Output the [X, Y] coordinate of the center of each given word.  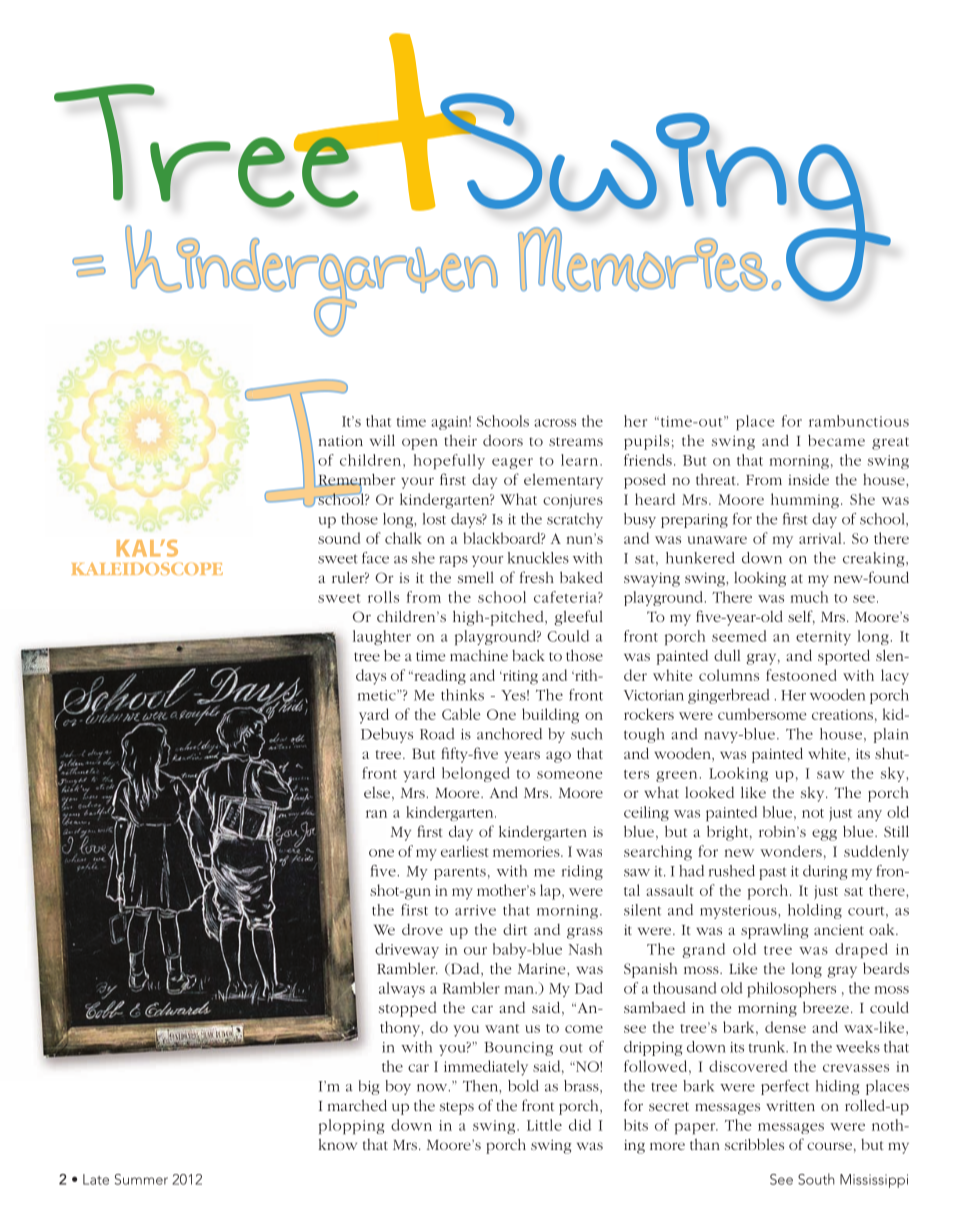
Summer [141, 1179]
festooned [801, 675]
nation [341, 440]
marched [357, 1105]
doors [503, 440]
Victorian [654, 695]
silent [642, 910]
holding [815, 911]
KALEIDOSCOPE [147, 568]
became [836, 440]
